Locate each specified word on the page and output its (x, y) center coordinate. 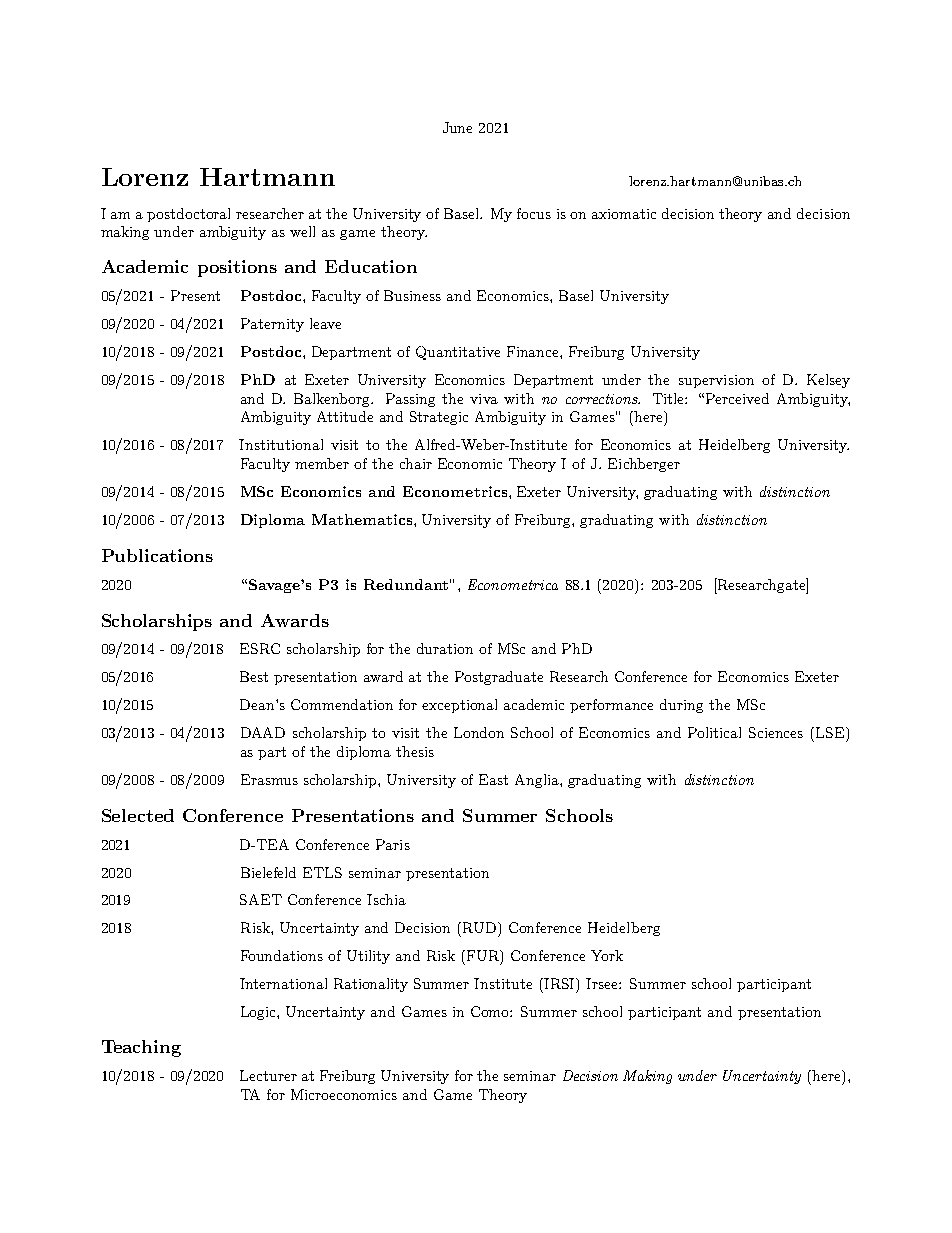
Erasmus (269, 779)
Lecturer (268, 1075)
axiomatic (624, 214)
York (607, 955)
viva (484, 399)
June (457, 127)
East (493, 779)
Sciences (776, 732)
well (302, 231)
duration (445, 648)
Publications (157, 555)
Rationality (371, 985)
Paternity (272, 325)
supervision (716, 381)
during (681, 706)
